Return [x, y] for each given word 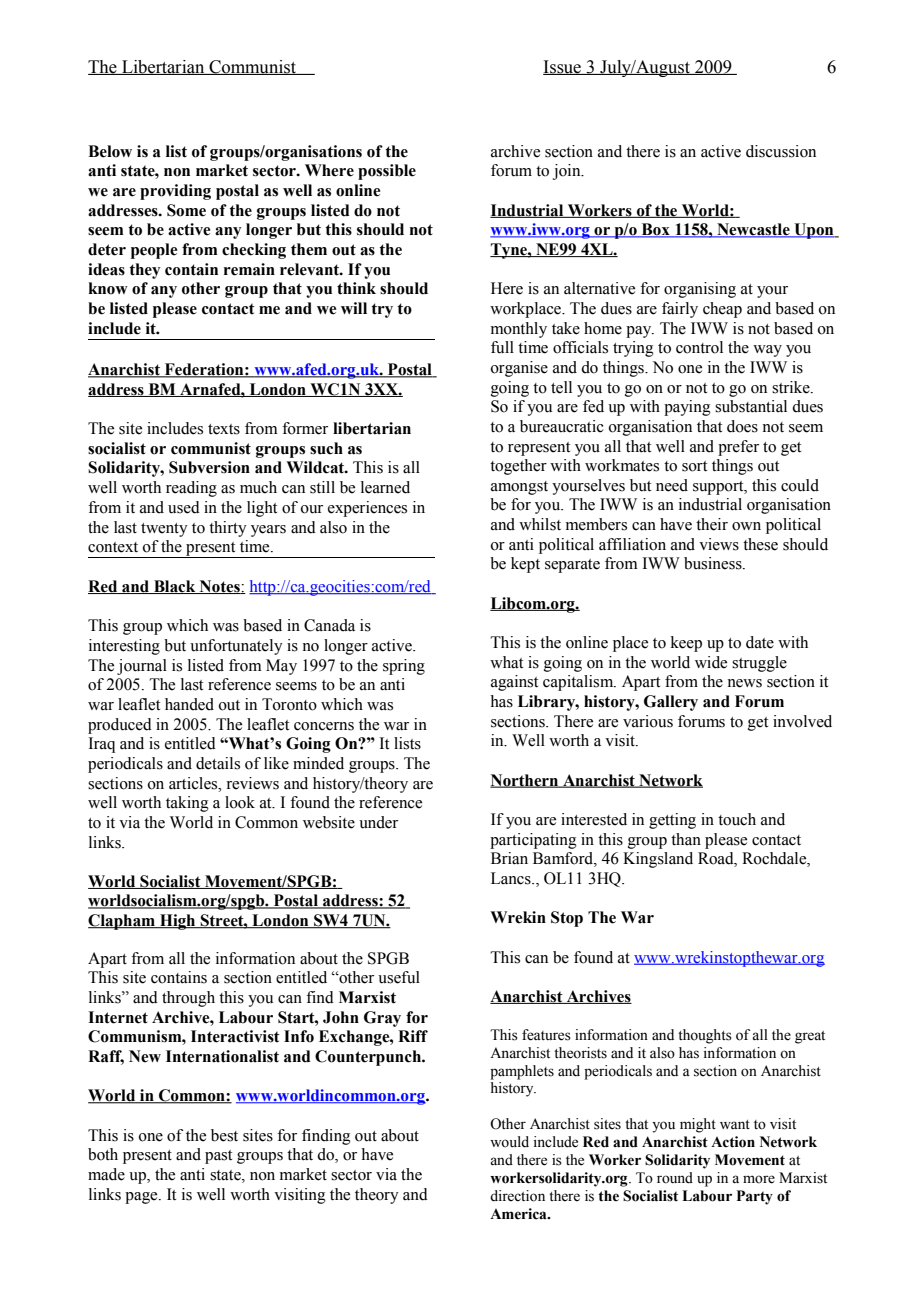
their [712, 524]
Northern [525, 781]
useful [399, 977]
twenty [164, 530]
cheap [722, 310]
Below [110, 151]
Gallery [671, 703]
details [218, 763]
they [144, 271]
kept [525, 565]
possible [387, 172]
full [502, 347]
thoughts [705, 1036]
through [188, 999]
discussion [781, 151]
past [218, 1157]
